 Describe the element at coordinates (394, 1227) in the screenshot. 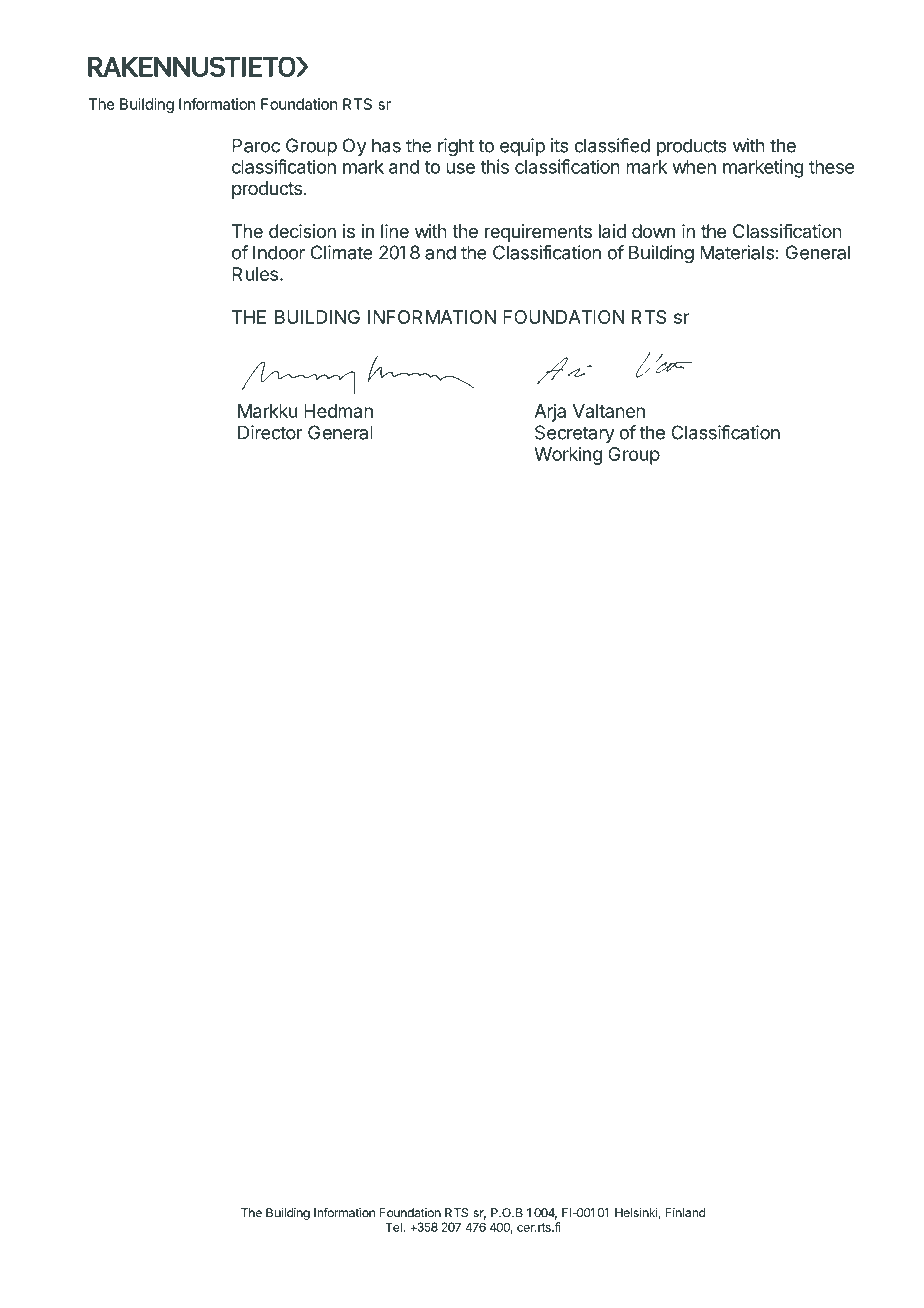

I see `Tel` at that location.
